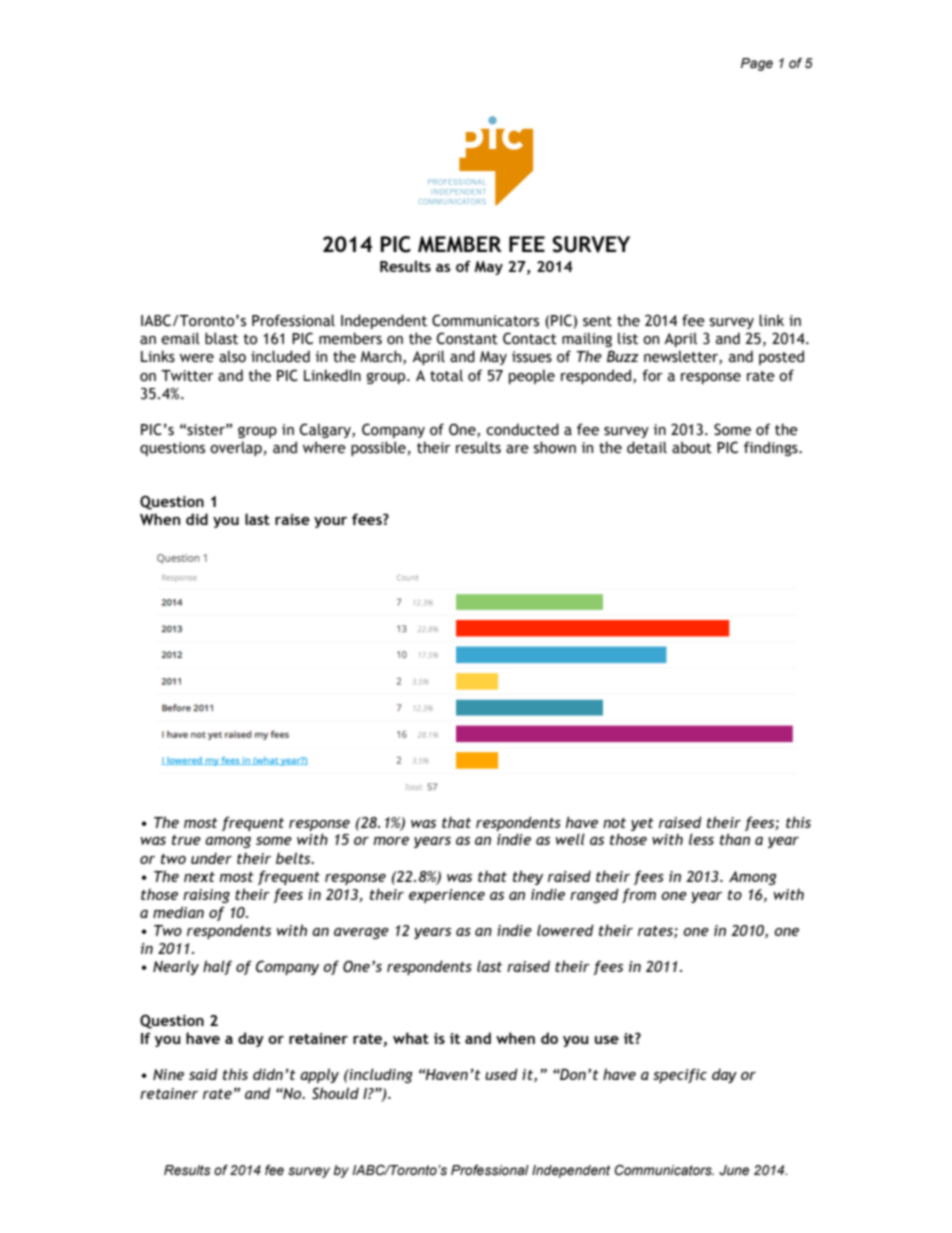  Describe the element at coordinates (757, 64) in the screenshot. I see `Page` at that location.
